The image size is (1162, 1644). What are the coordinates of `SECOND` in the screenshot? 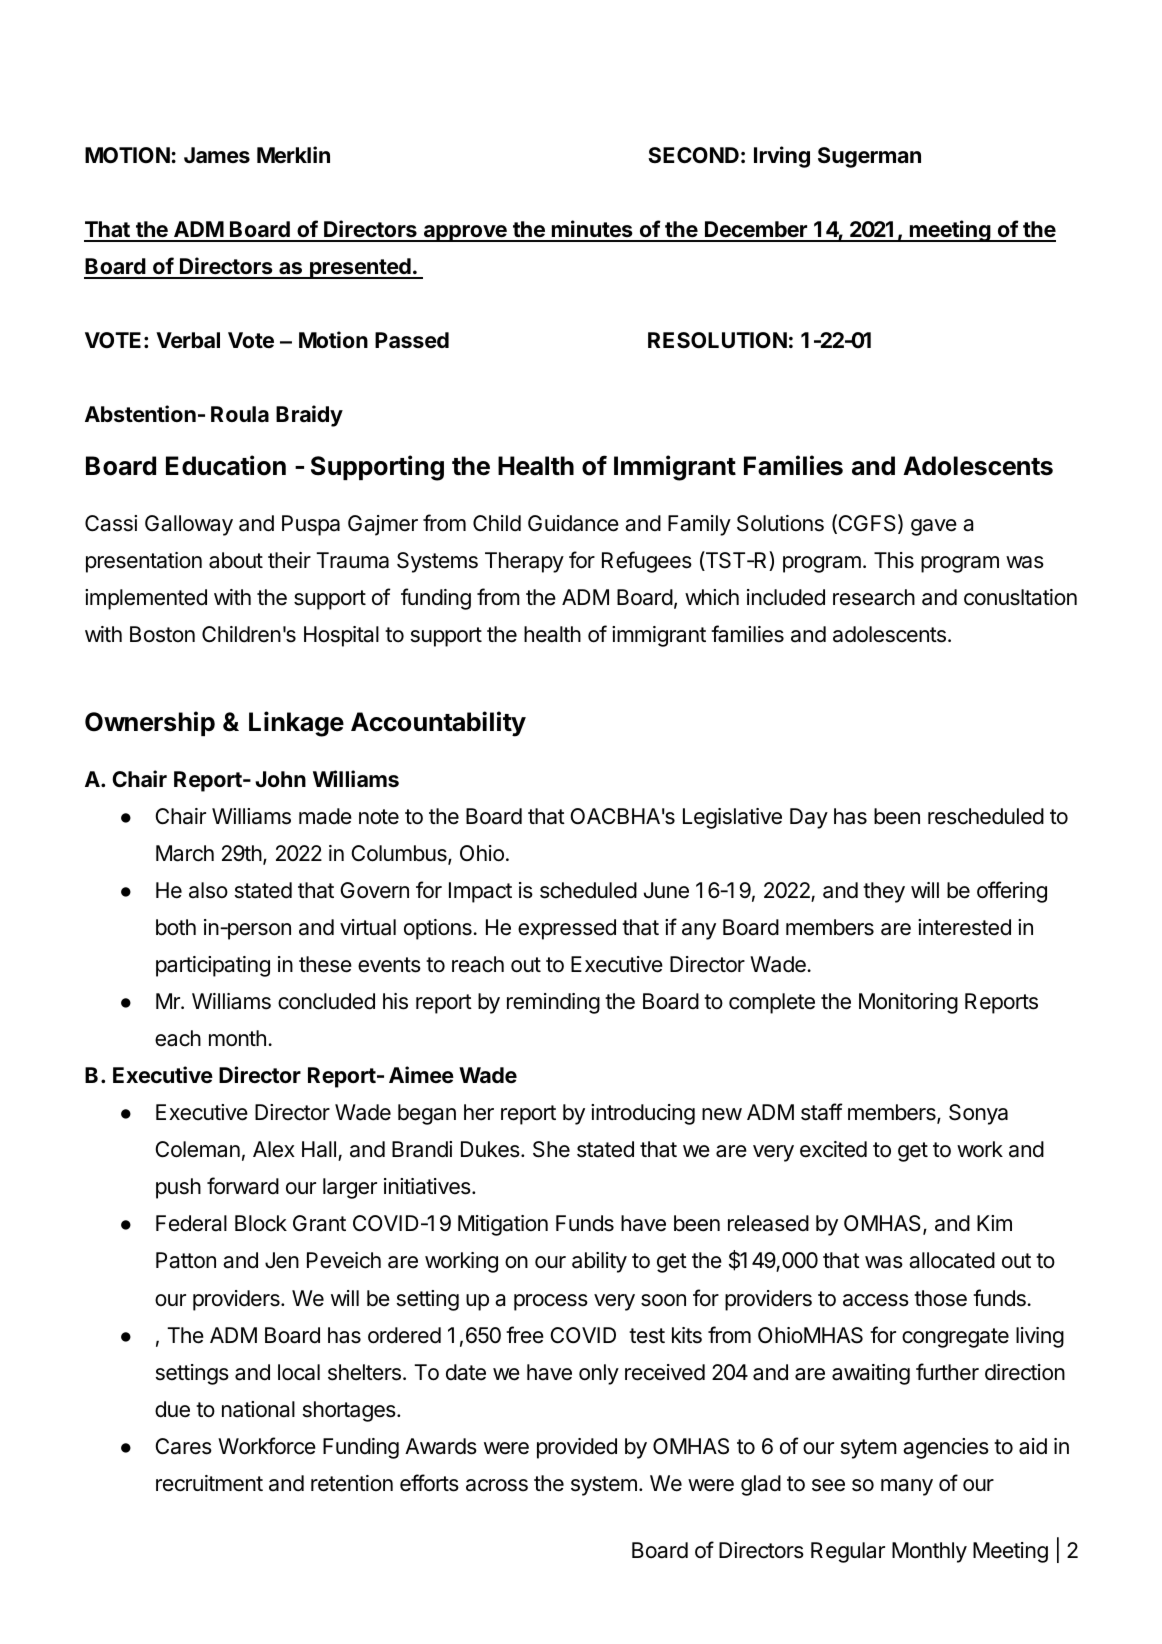 It's located at (693, 155).
